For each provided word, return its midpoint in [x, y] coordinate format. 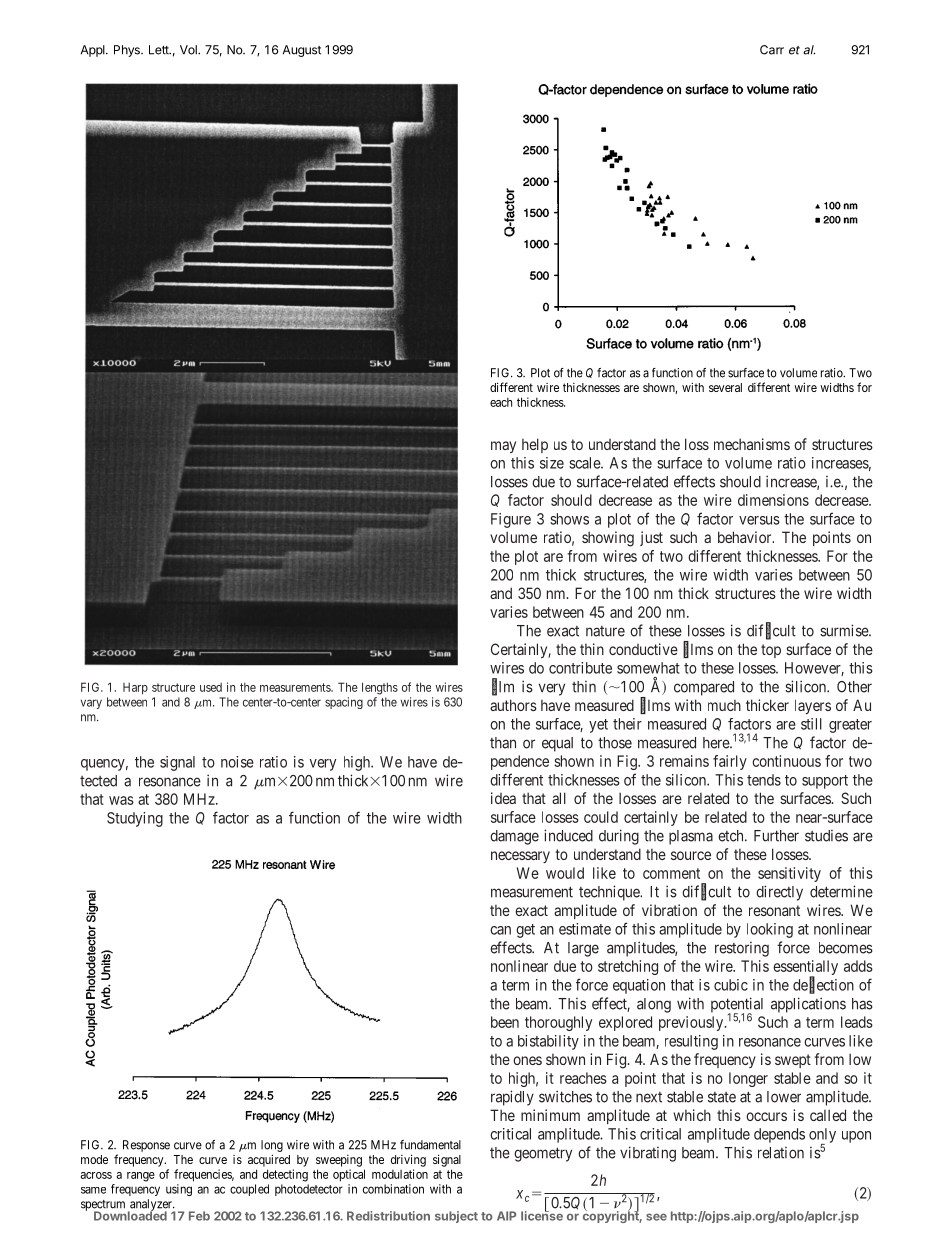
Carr [772, 50]
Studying [135, 819]
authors [513, 705]
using [179, 1190]
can [500, 930]
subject [456, 1217]
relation [781, 1153]
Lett [160, 50]
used [211, 687]
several [725, 387]
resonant [774, 910]
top [771, 651]
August [302, 51]
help [535, 445]
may [503, 447]
